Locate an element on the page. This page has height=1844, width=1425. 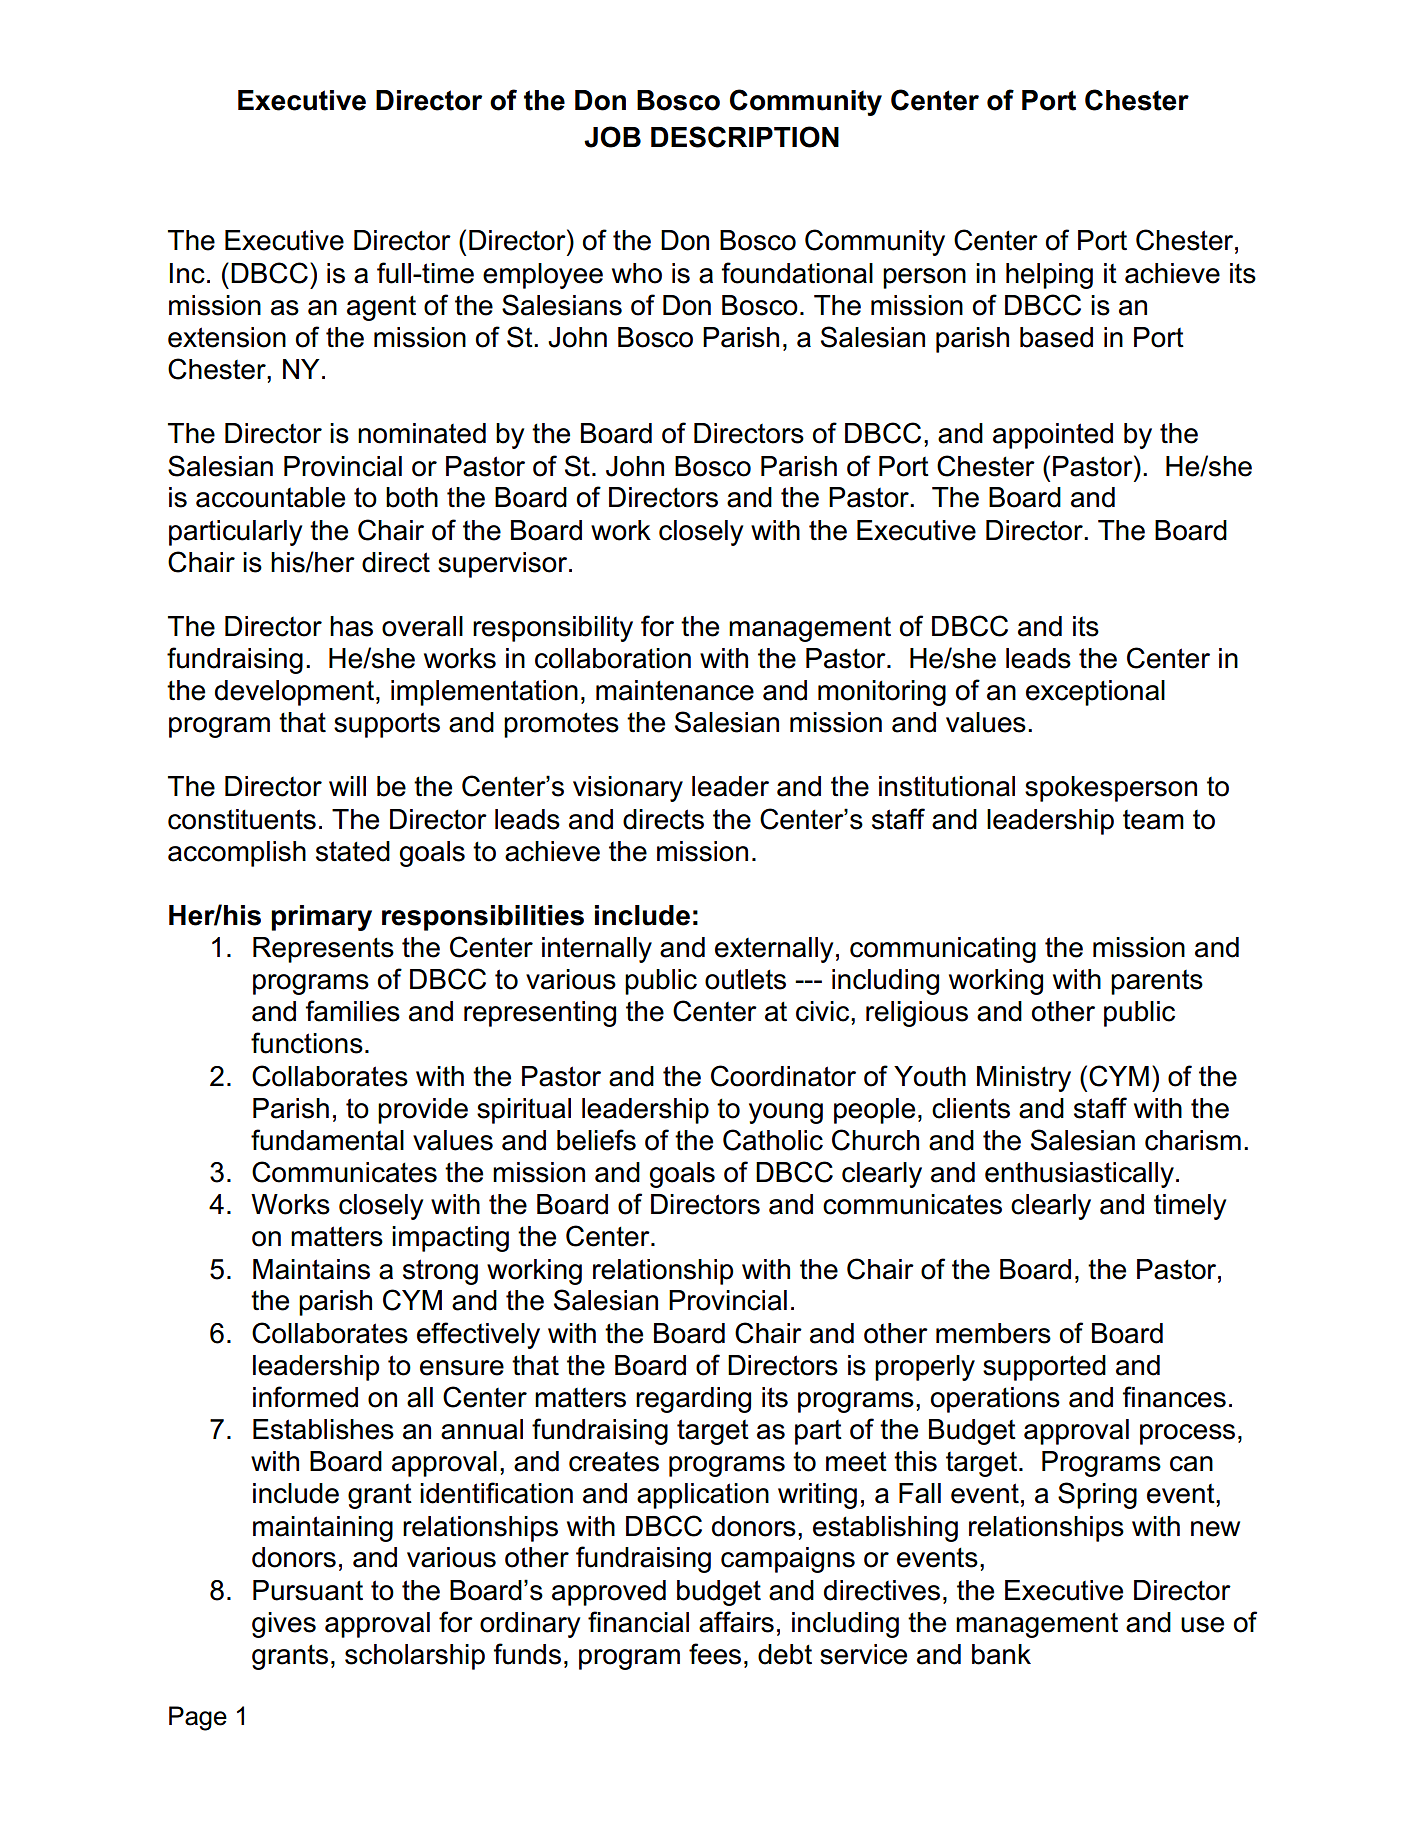
DESCRIPTION is located at coordinates (745, 137).
